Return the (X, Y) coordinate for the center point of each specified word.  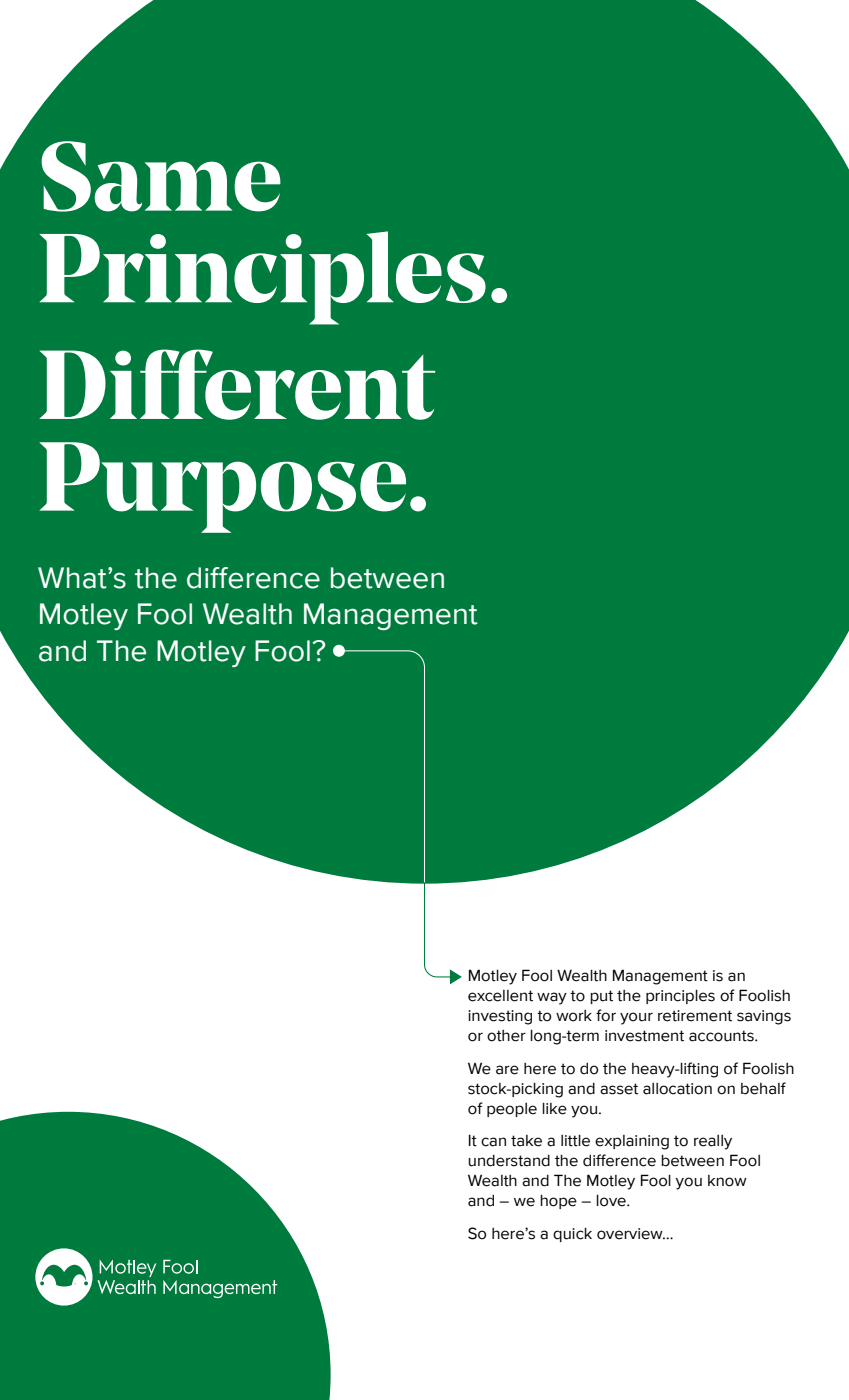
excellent (500, 996)
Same (161, 176)
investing (500, 1017)
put (601, 997)
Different (237, 384)
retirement (695, 1016)
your (636, 1018)
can (493, 1142)
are (507, 1070)
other (506, 1036)
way (552, 998)
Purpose (222, 487)
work (574, 1016)
